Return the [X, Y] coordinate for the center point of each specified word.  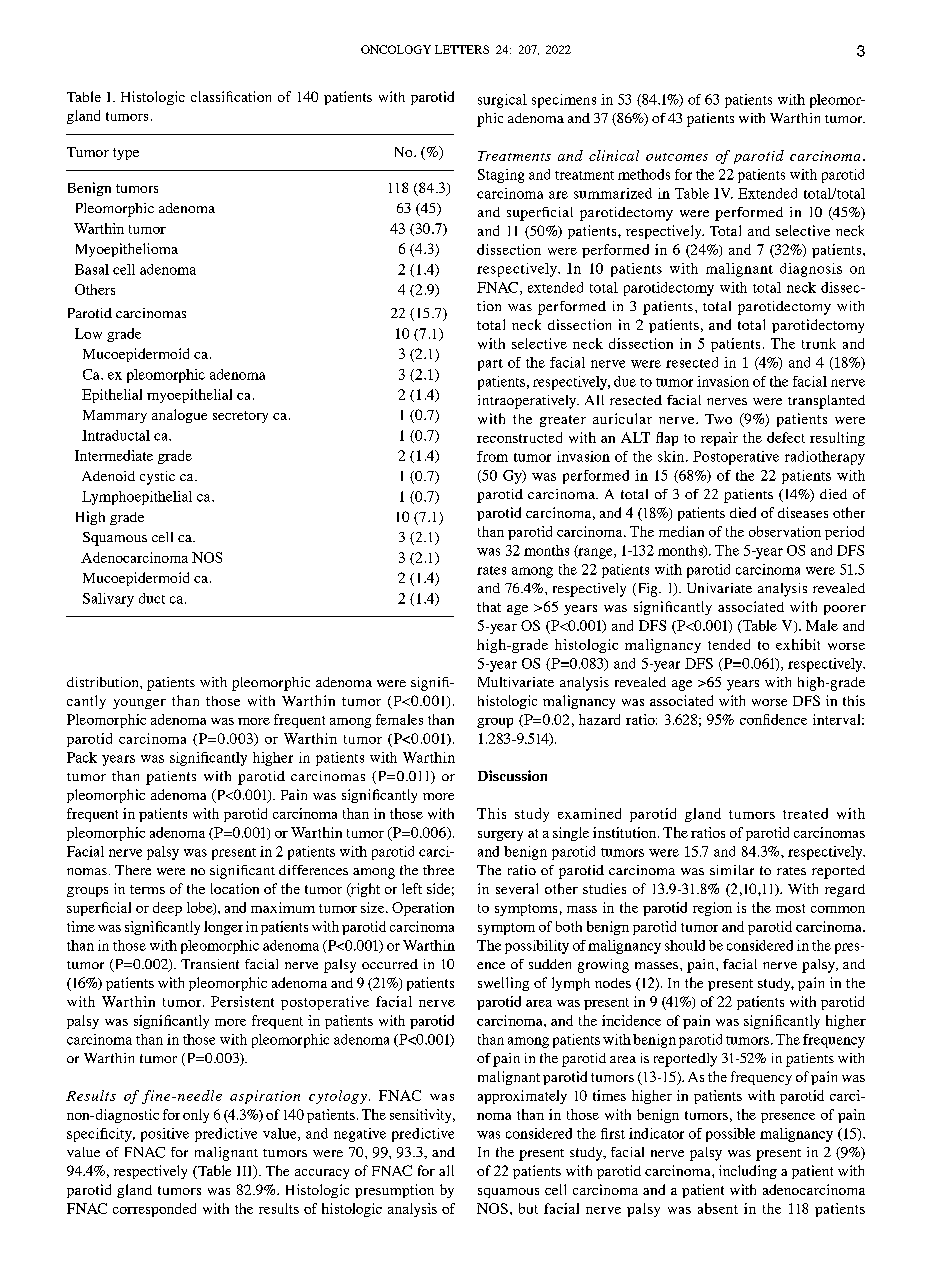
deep [167, 909]
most [790, 908]
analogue [179, 416]
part [490, 365]
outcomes [677, 157]
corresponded [154, 1210]
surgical [502, 101]
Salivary [108, 600]
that [489, 607]
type [126, 154]
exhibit [798, 644]
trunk [819, 343]
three [438, 870]
